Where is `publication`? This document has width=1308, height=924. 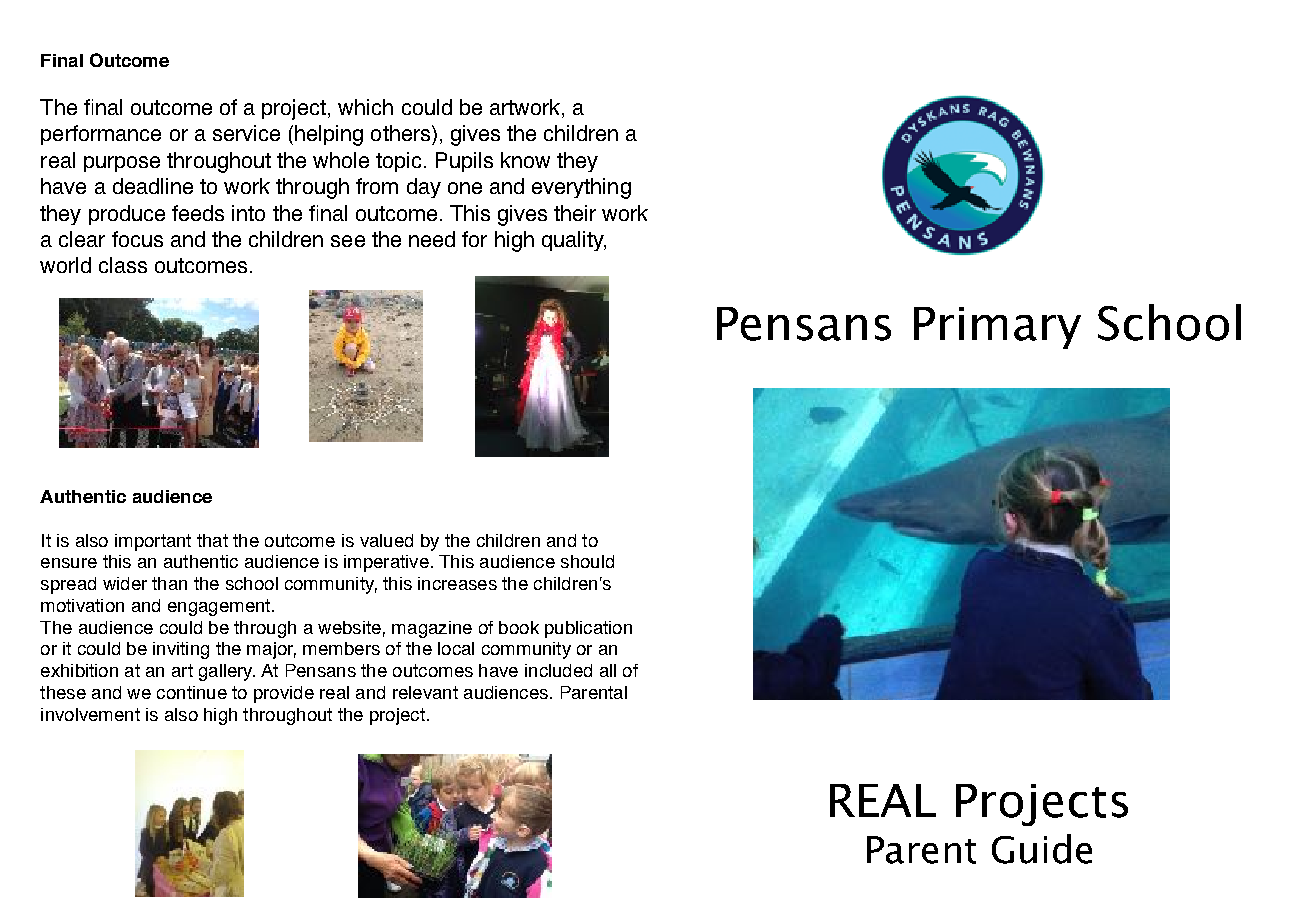 publication is located at coordinates (588, 629).
